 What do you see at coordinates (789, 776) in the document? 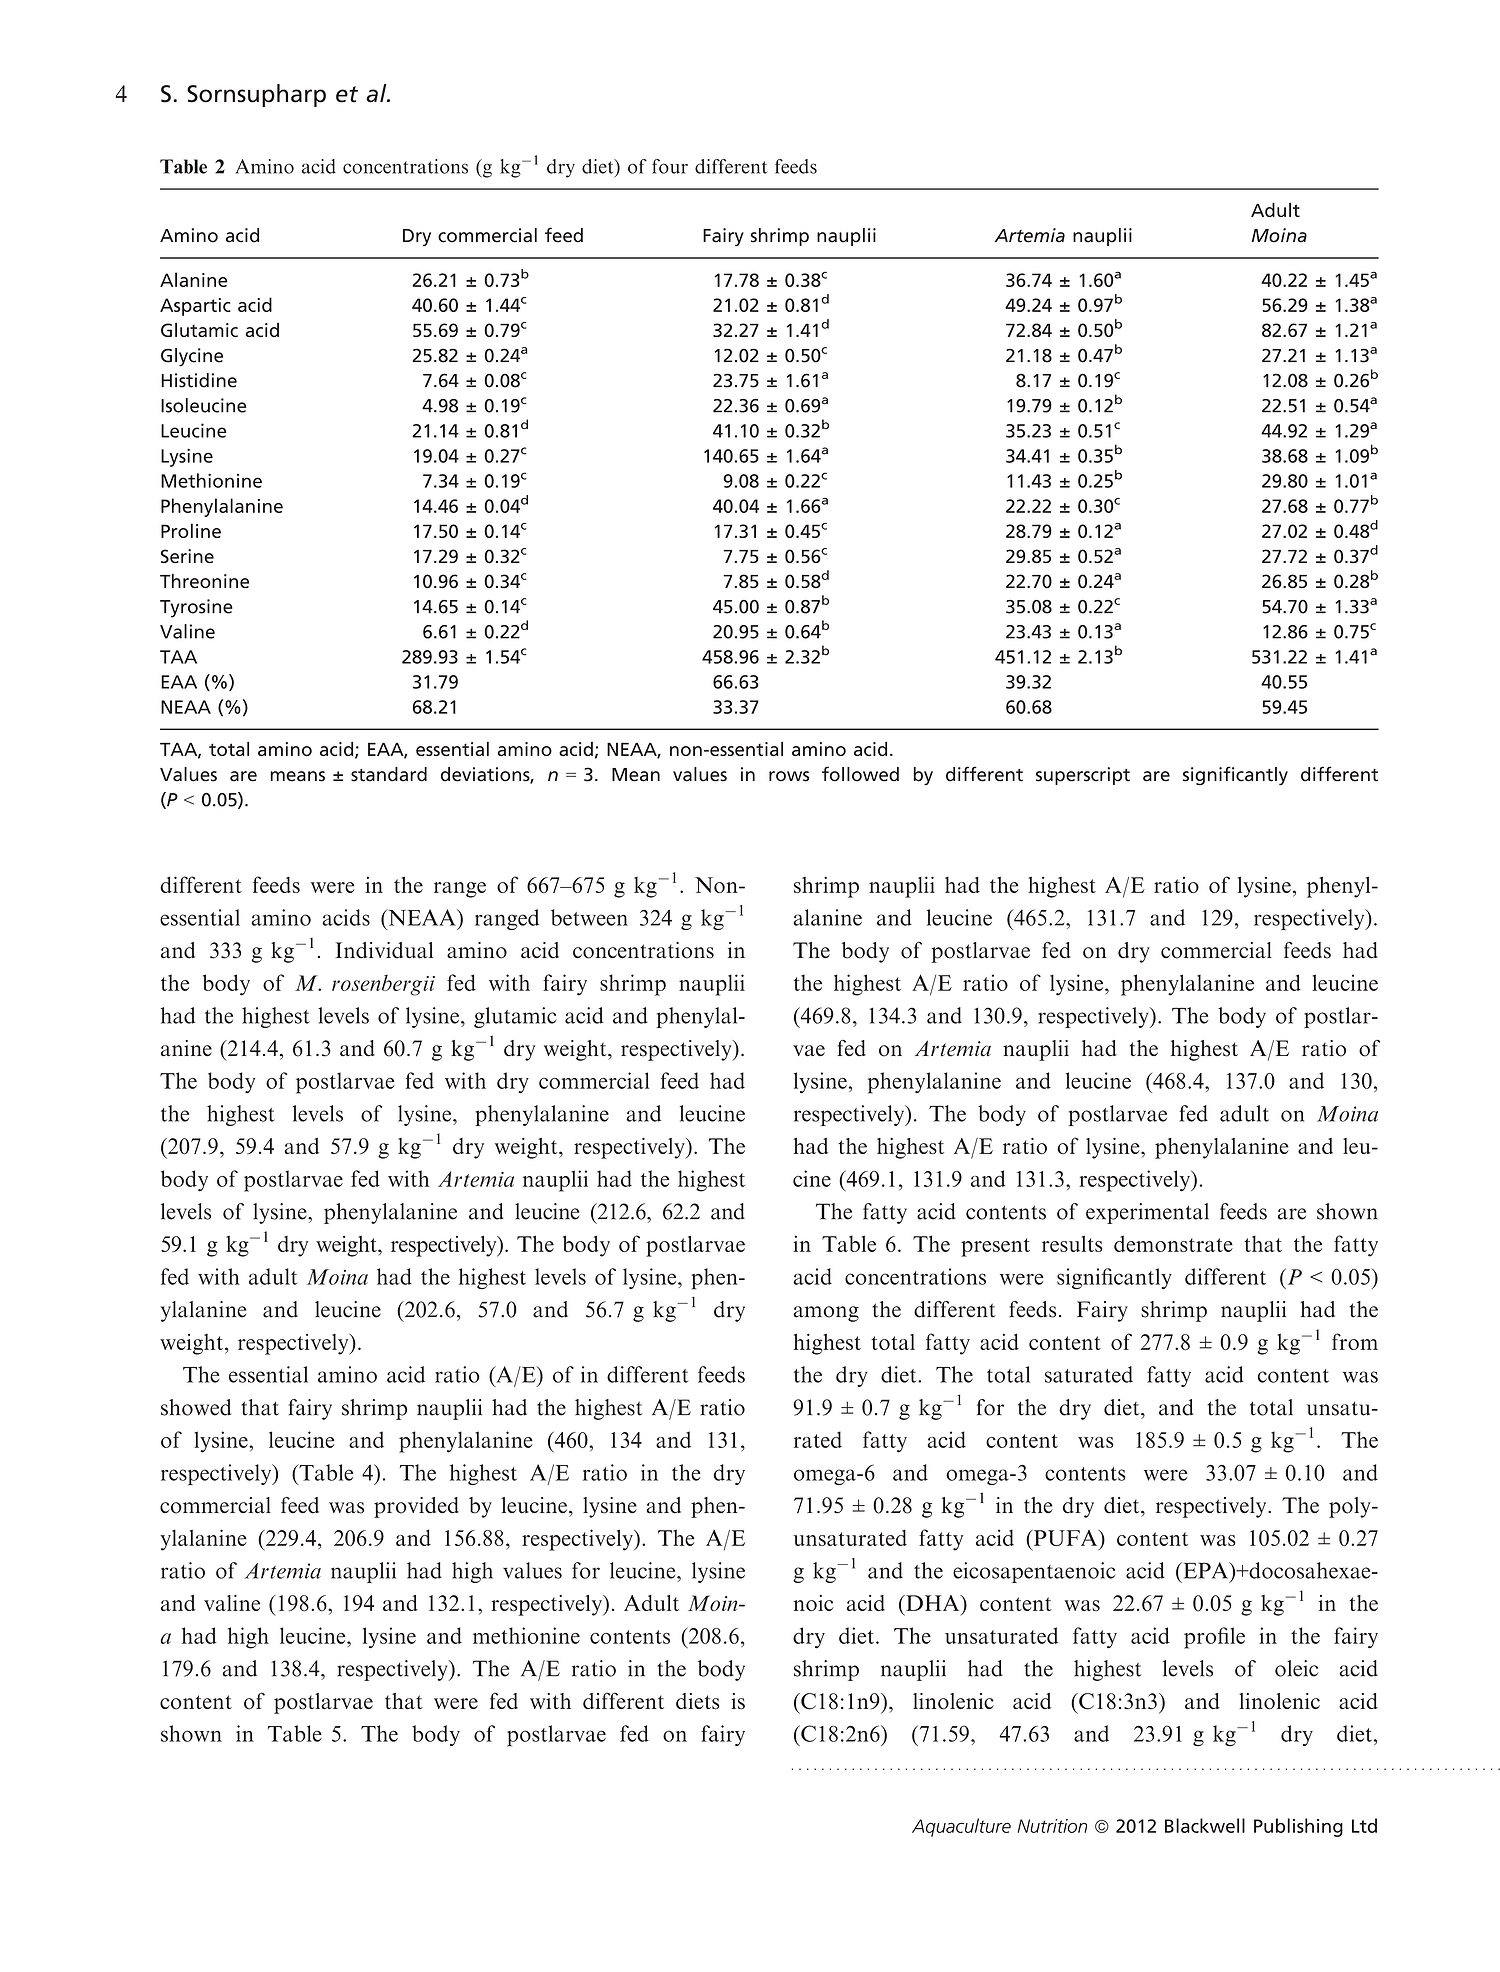
I see `rows` at bounding box center [789, 776].
